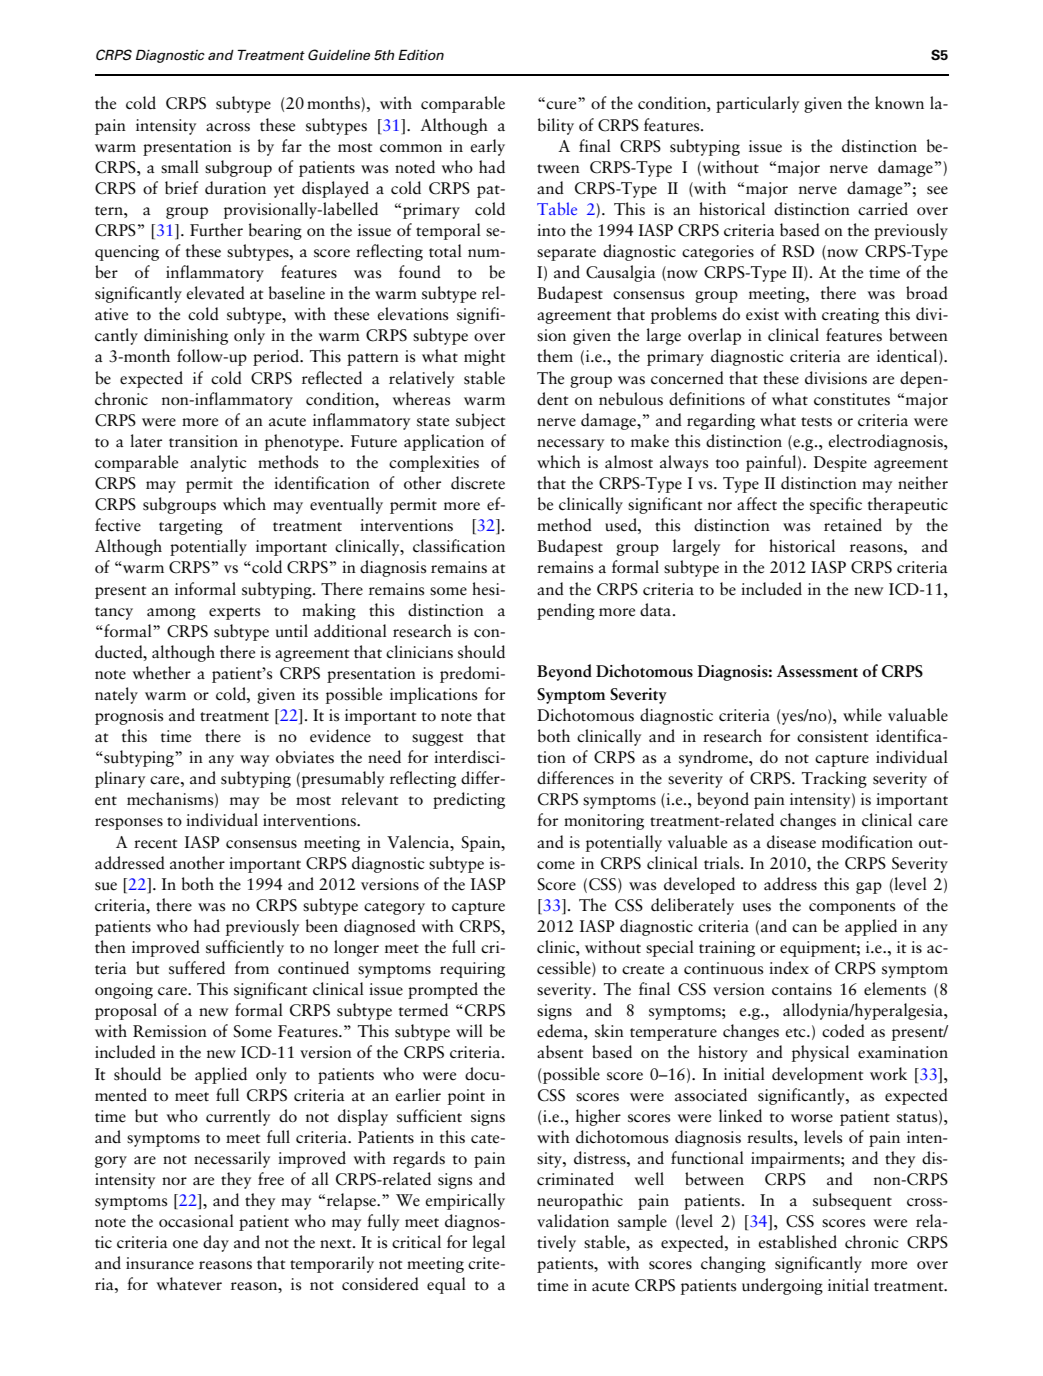 Image resolution: width=1043 pixels, height=1376 pixels. I want to click on day, so click(216, 1243).
